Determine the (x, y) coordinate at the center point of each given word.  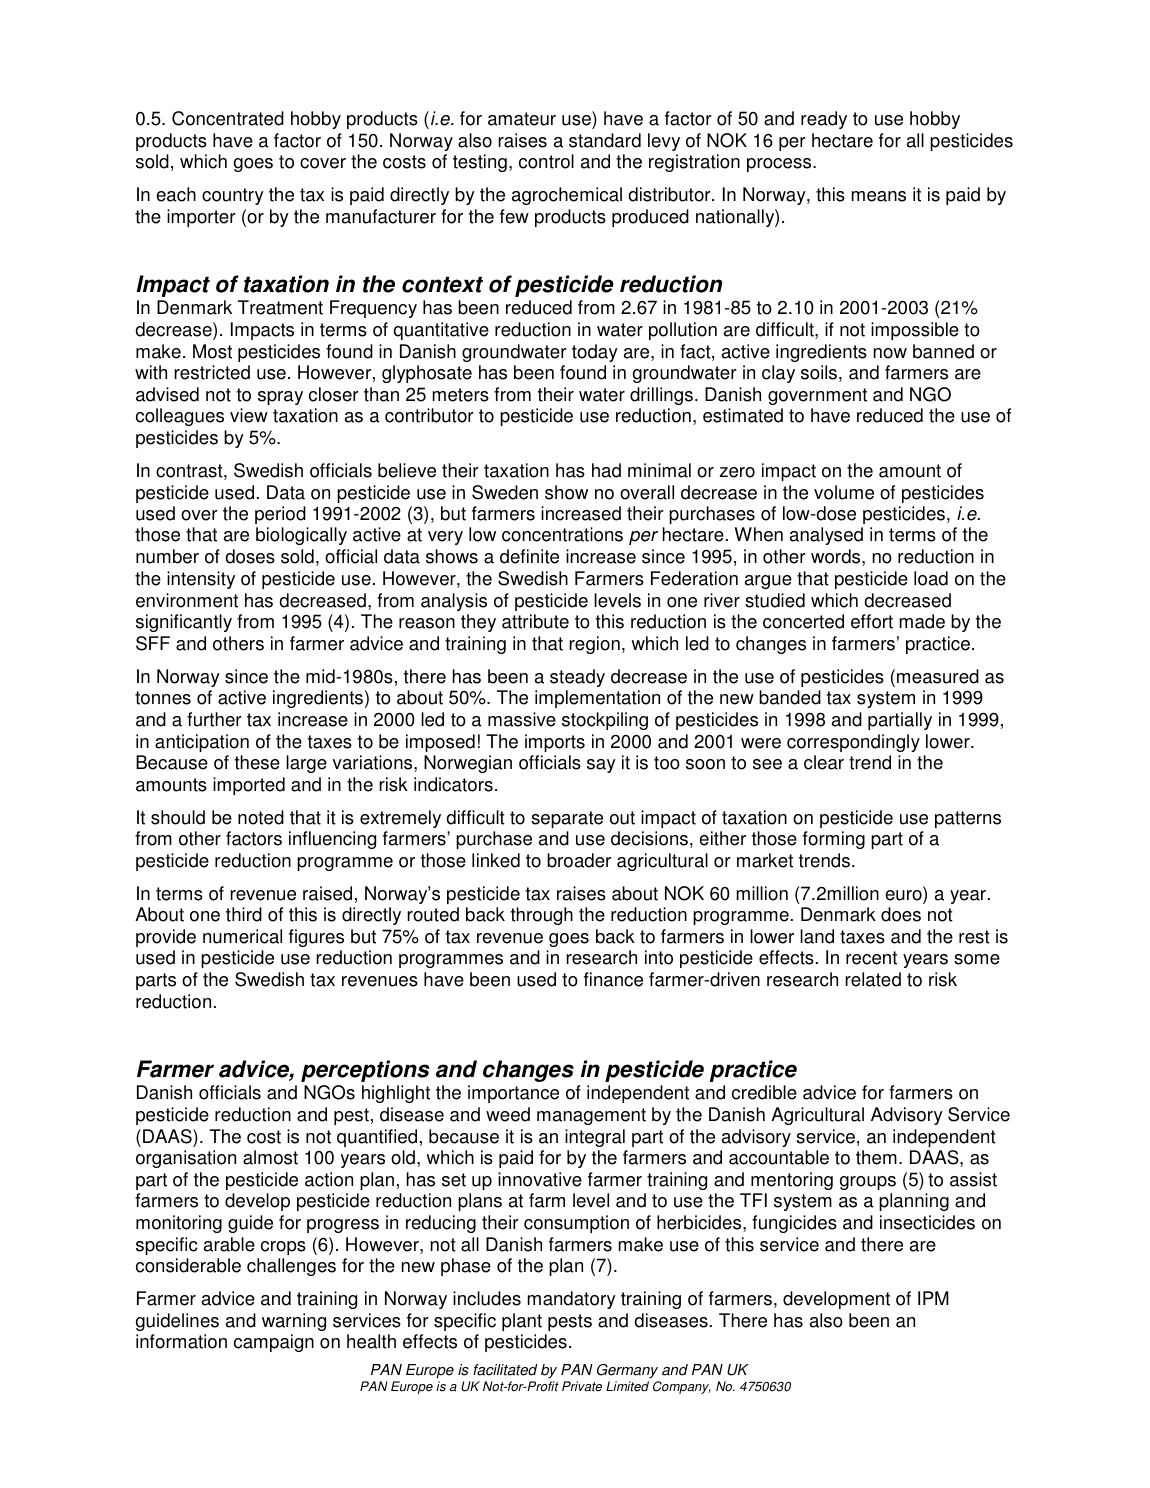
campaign (274, 1343)
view (249, 415)
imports (555, 743)
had (606, 470)
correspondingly (853, 743)
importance (513, 1094)
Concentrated (228, 118)
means (879, 196)
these (257, 762)
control (546, 161)
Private (582, 1386)
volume (844, 492)
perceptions (365, 1071)
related (873, 979)
